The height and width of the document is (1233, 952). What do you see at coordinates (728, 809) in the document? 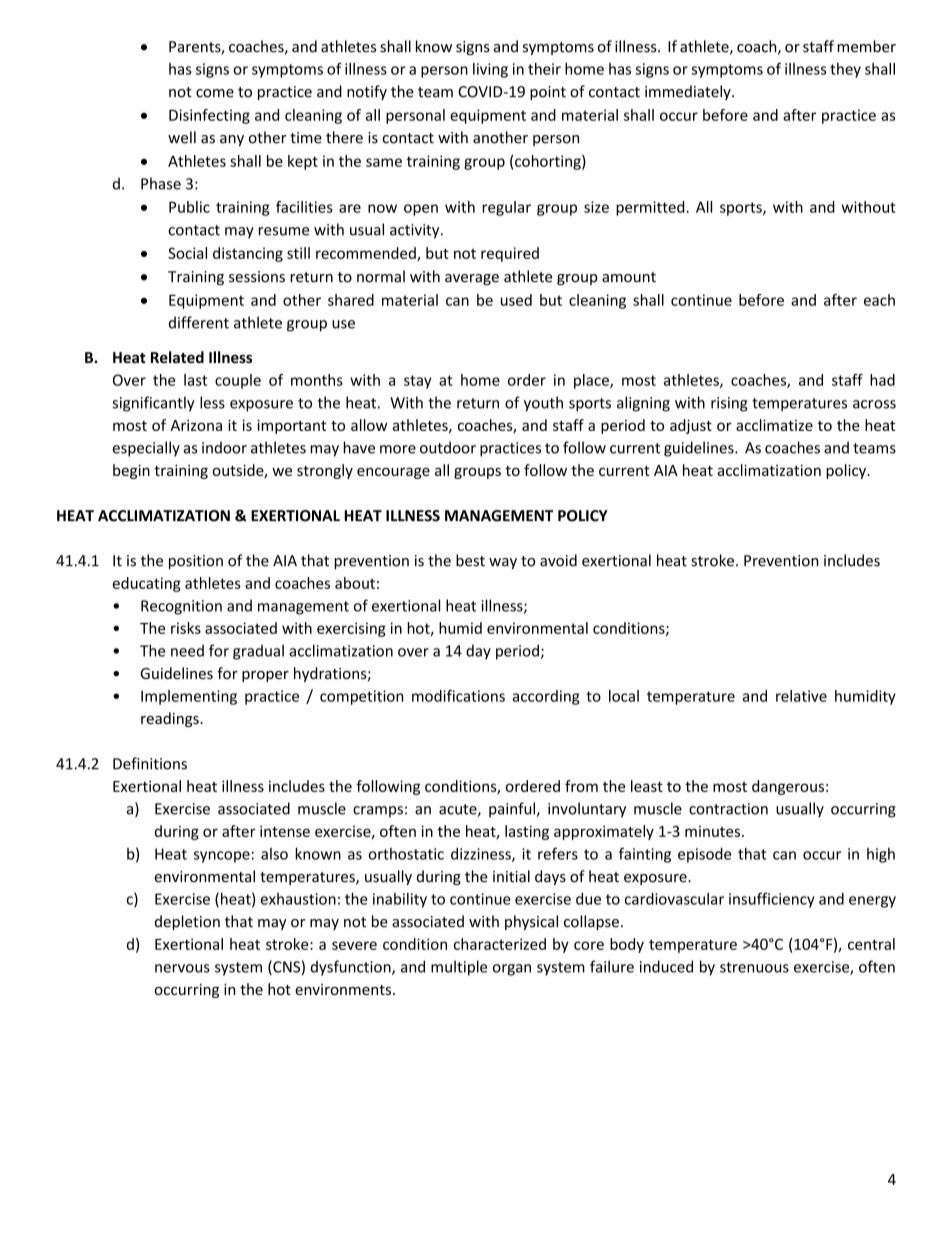
I see `contraction` at bounding box center [728, 809].
